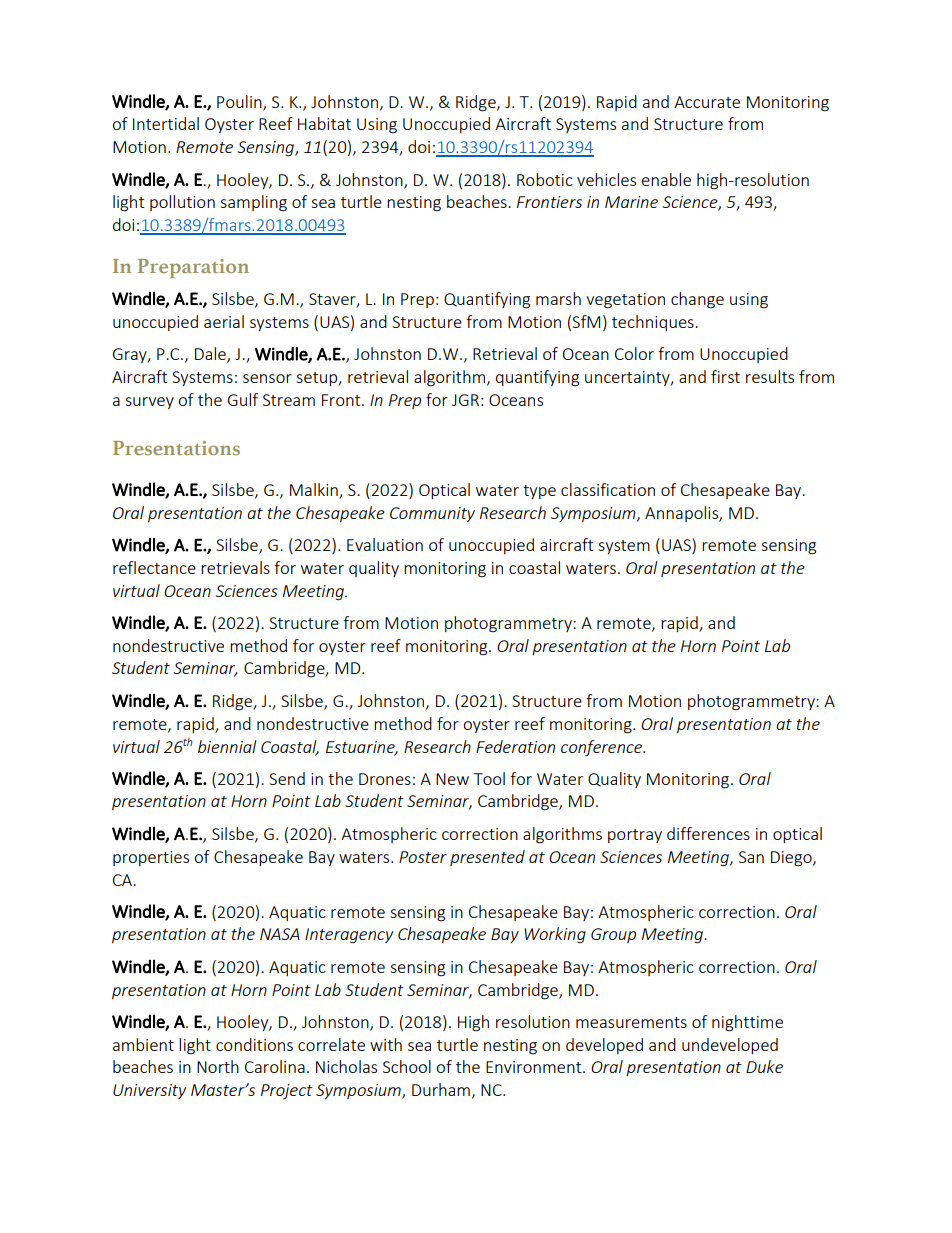  I want to click on marsh, so click(558, 298).
